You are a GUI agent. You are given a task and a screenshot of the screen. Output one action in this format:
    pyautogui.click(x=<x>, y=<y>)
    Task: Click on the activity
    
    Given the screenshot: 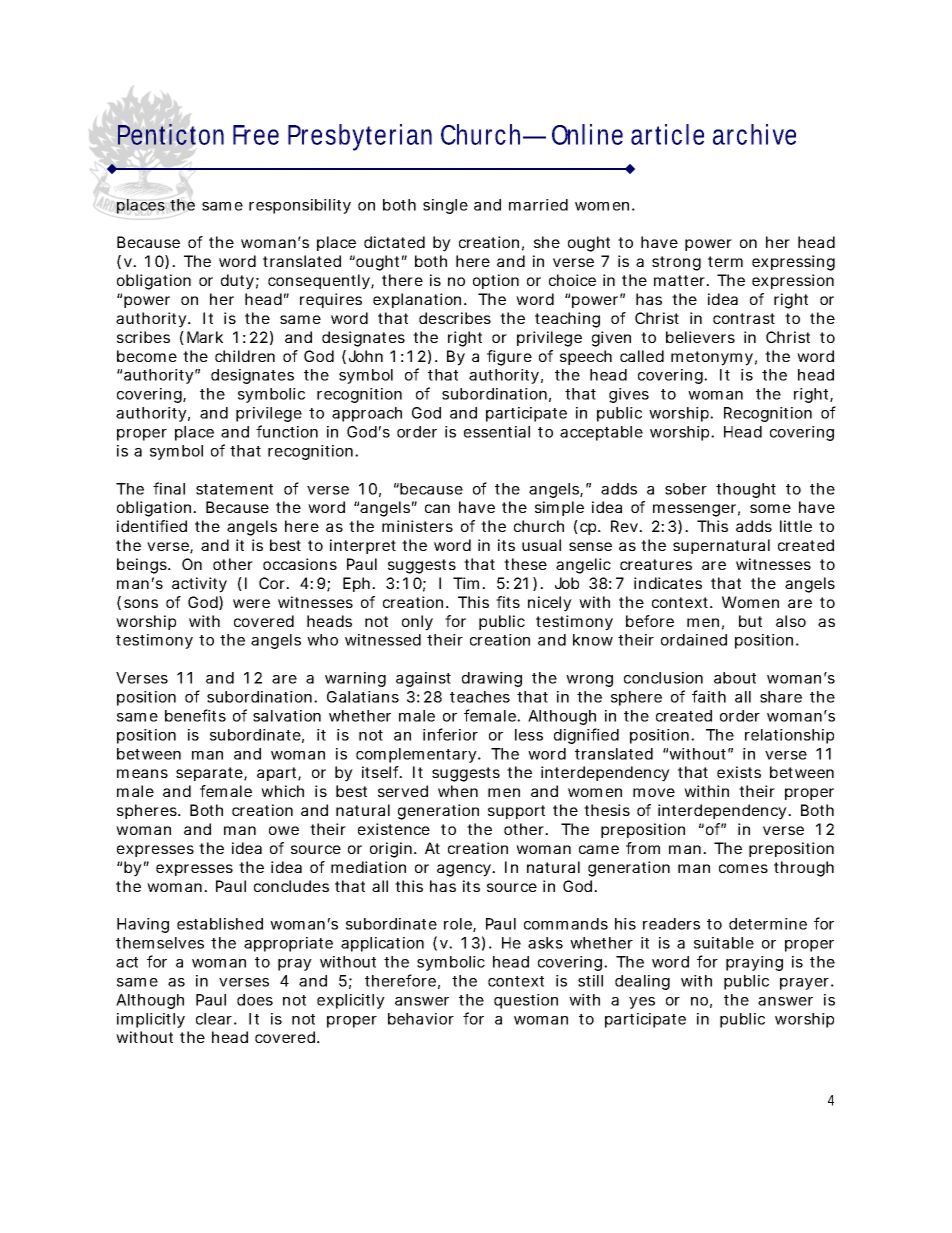 What is the action you would take?
    pyautogui.click(x=199, y=585)
